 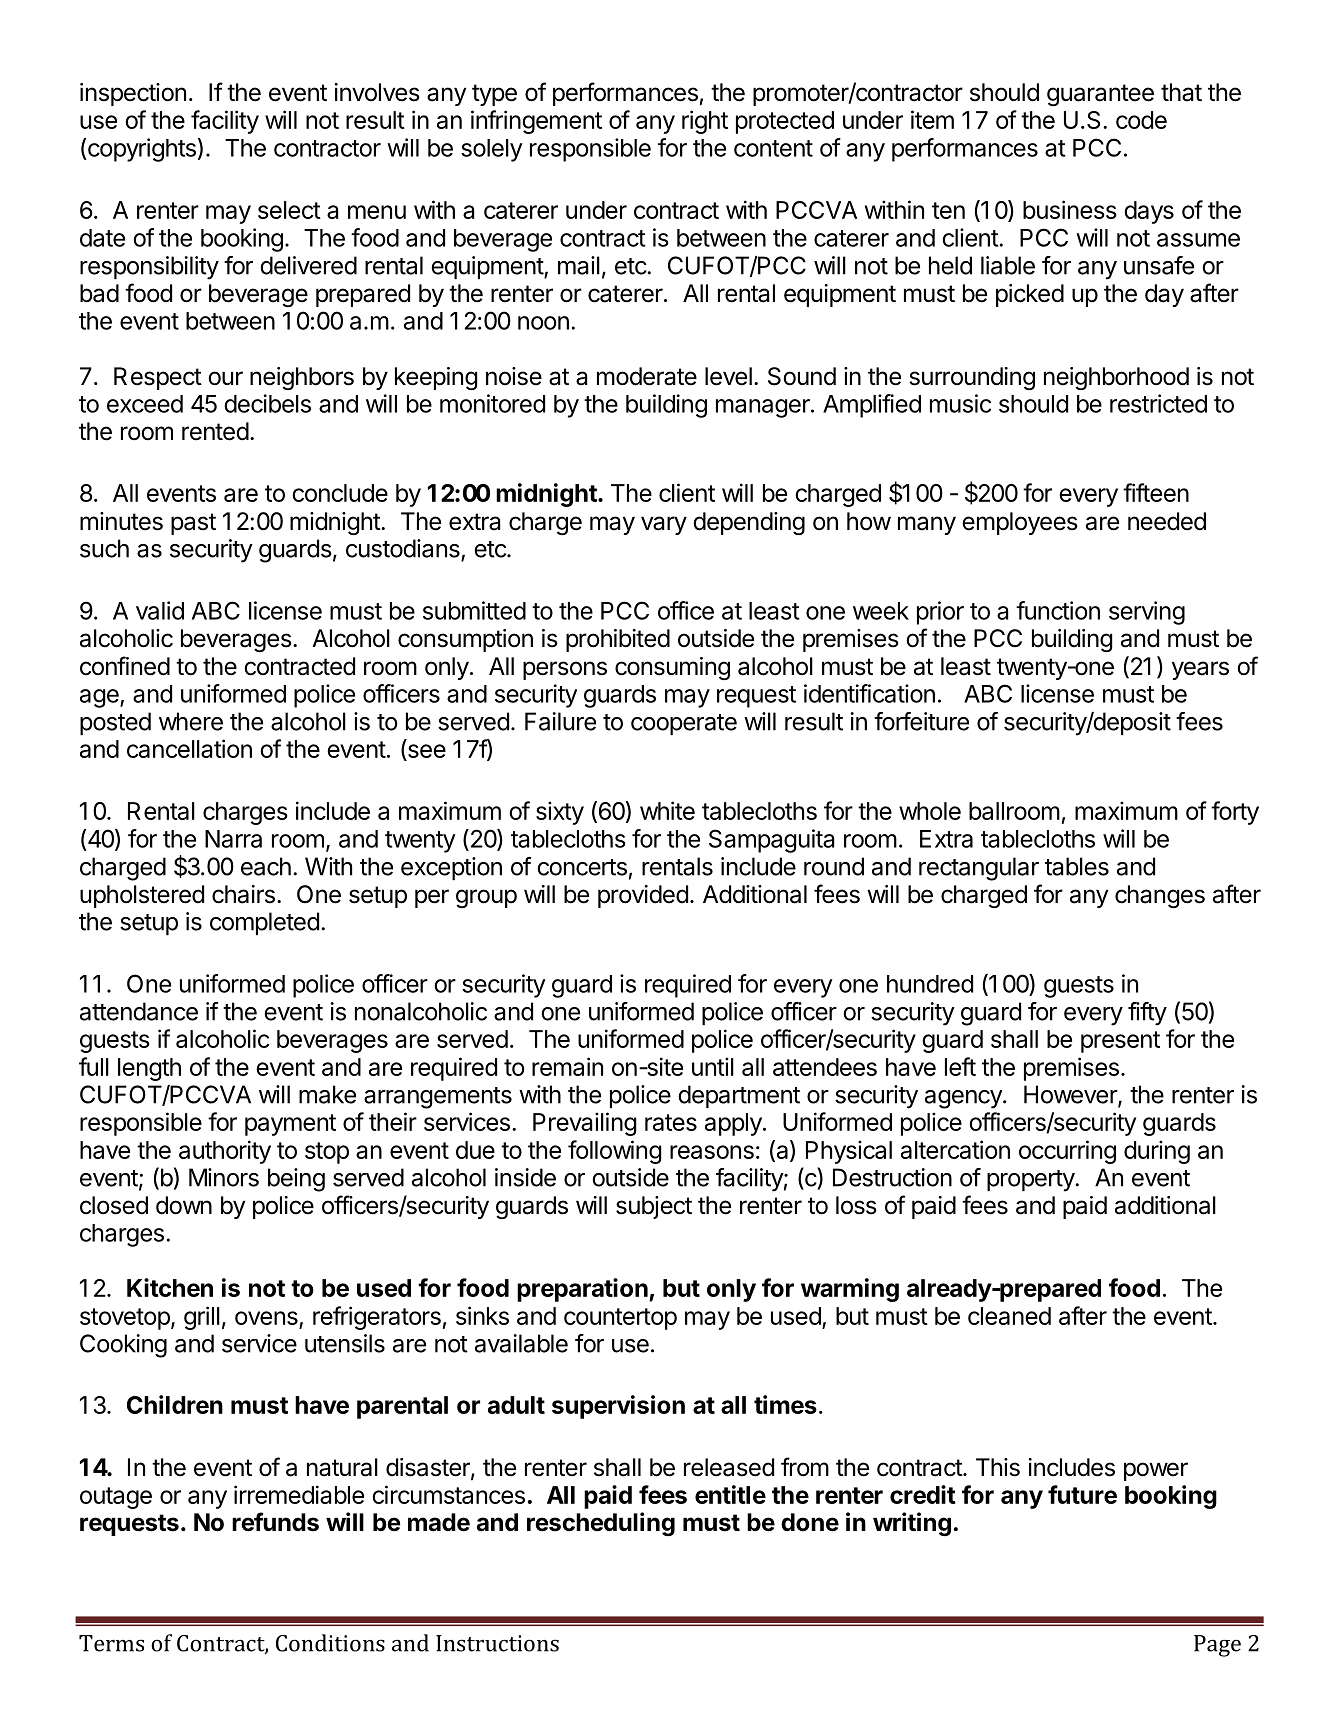 What do you see at coordinates (133, 94) in the document?
I see `inspection` at bounding box center [133, 94].
